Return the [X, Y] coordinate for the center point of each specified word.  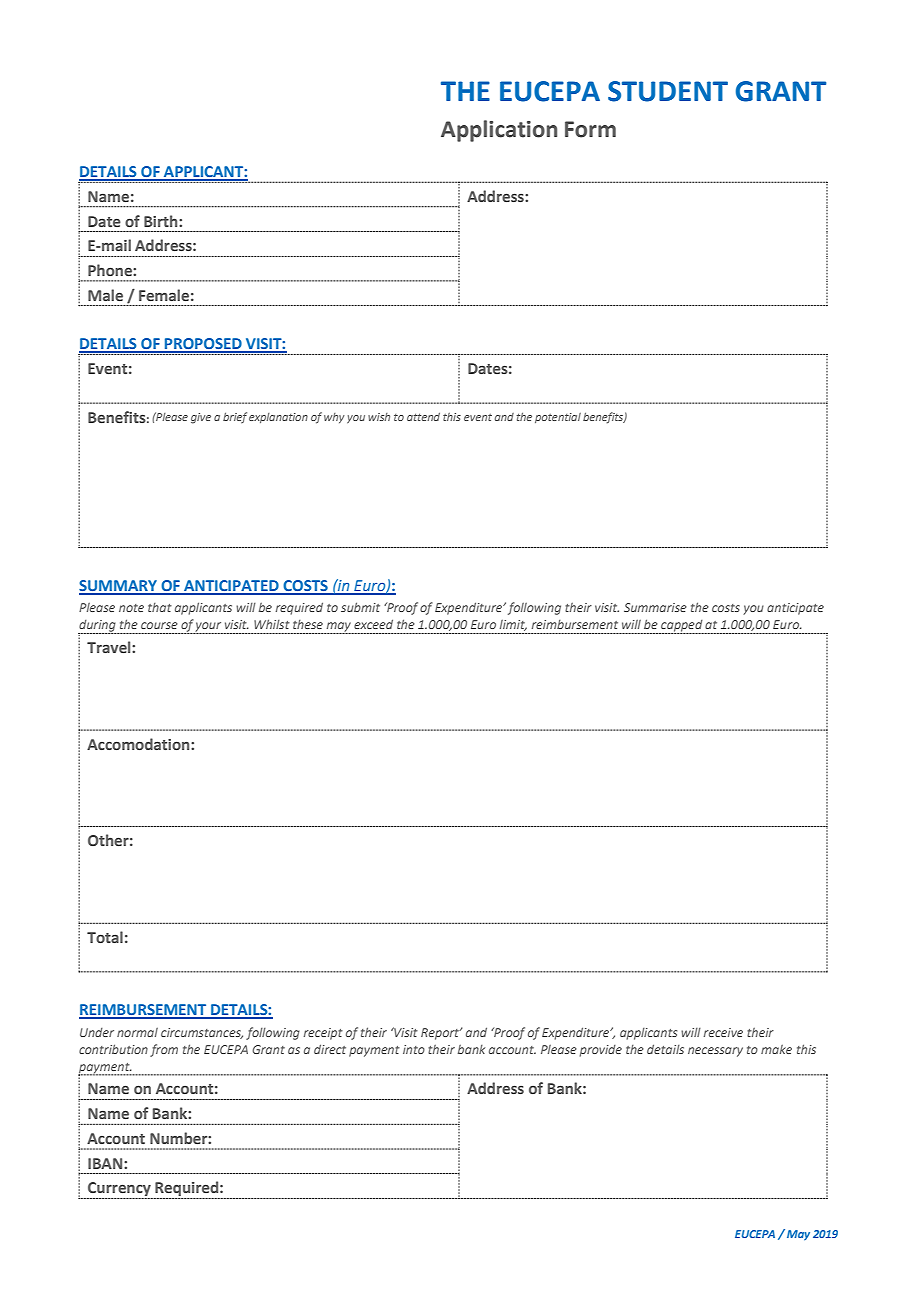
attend [423, 416]
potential [558, 418]
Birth [162, 221]
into [414, 1049]
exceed [373, 624]
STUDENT [668, 91]
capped [682, 627]
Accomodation [139, 744]
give [201, 418]
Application [499, 131]
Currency [119, 1190]
